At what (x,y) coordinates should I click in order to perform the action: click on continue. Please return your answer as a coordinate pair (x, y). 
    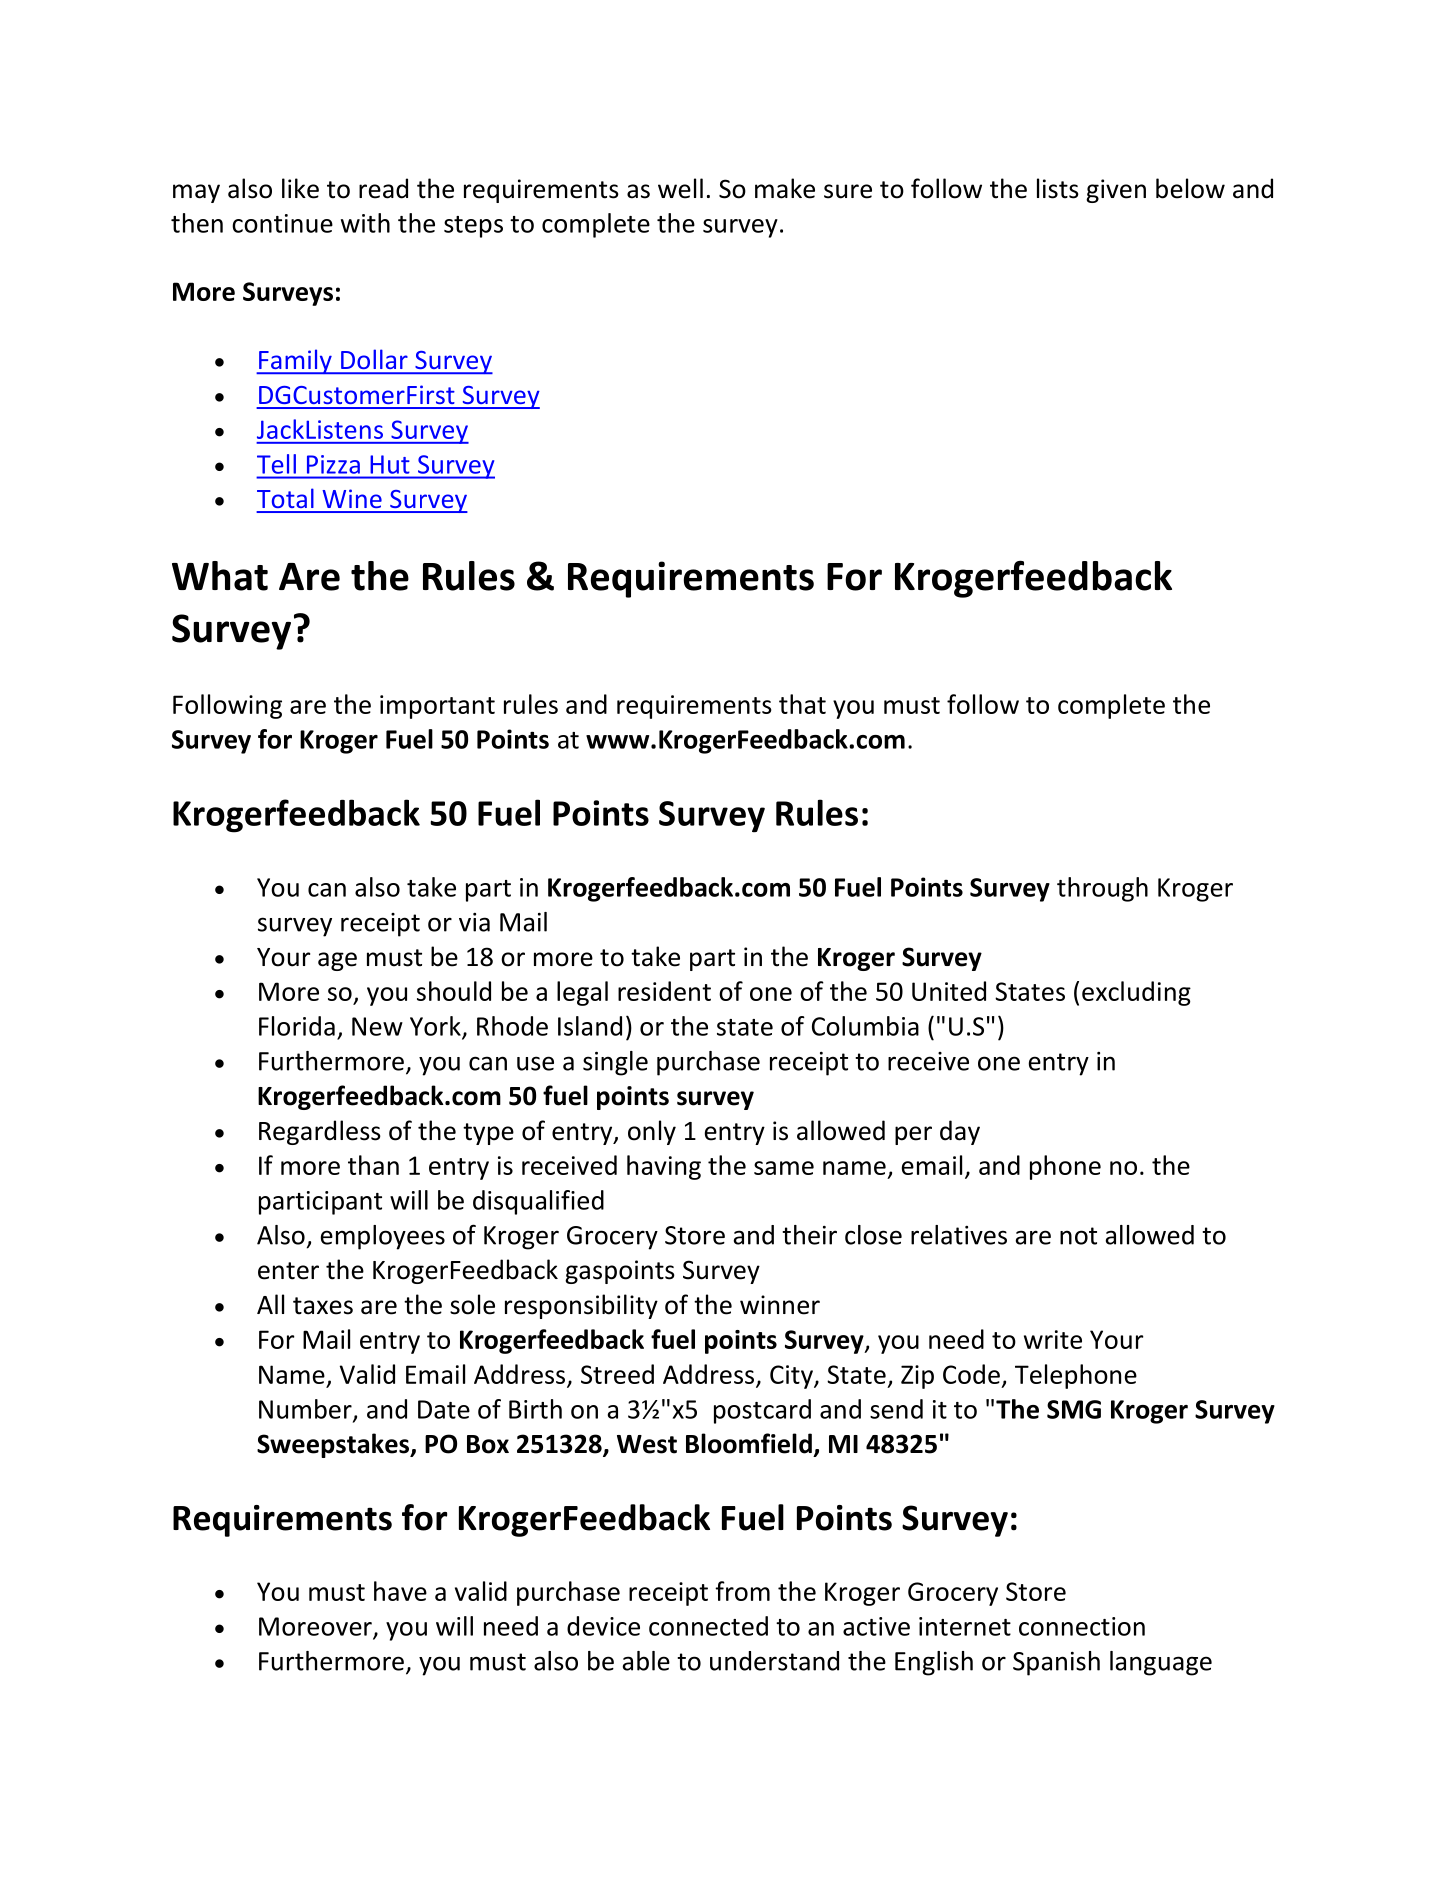
    Looking at the image, I should click on (282, 223).
